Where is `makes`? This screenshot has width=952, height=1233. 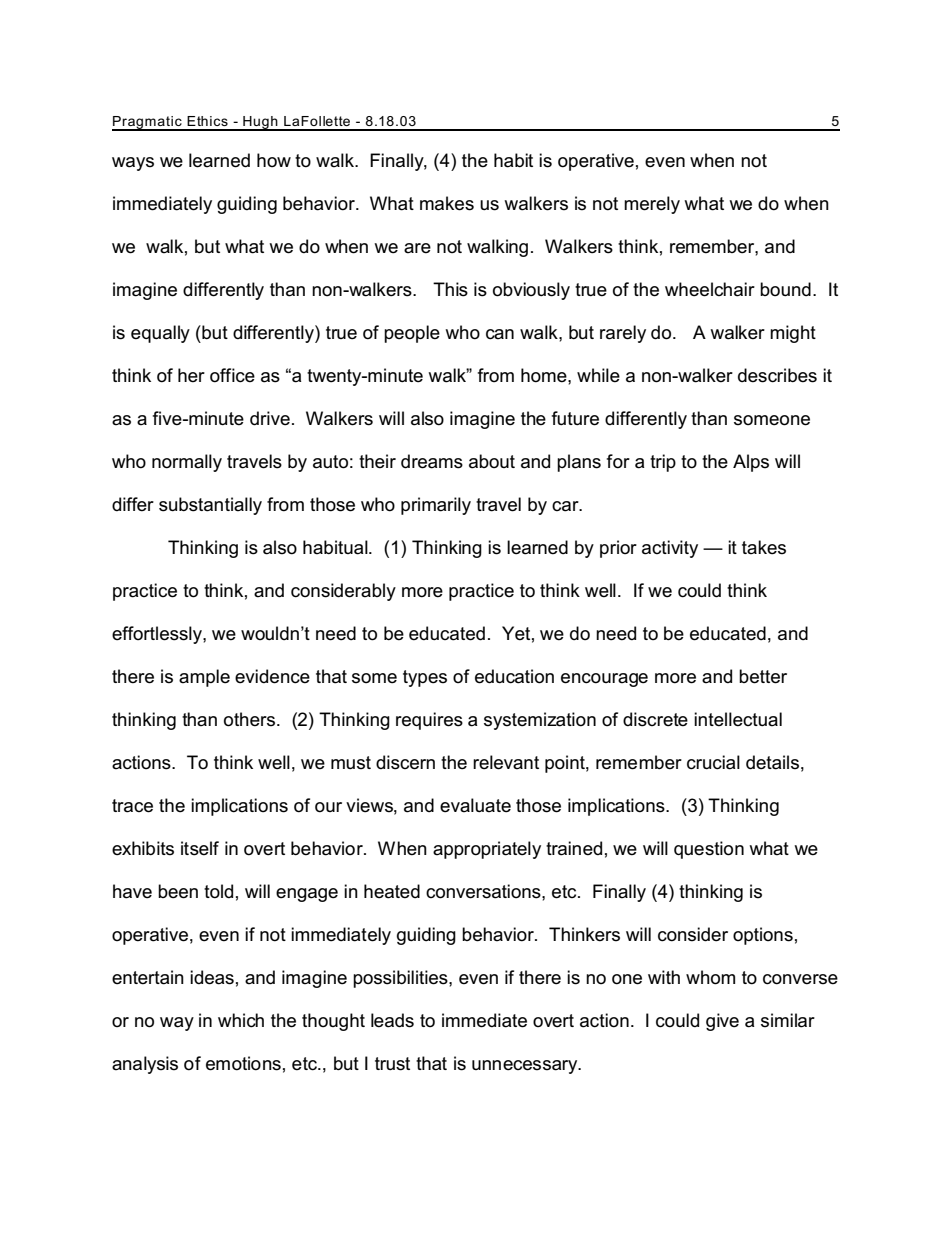
makes is located at coordinates (447, 203).
